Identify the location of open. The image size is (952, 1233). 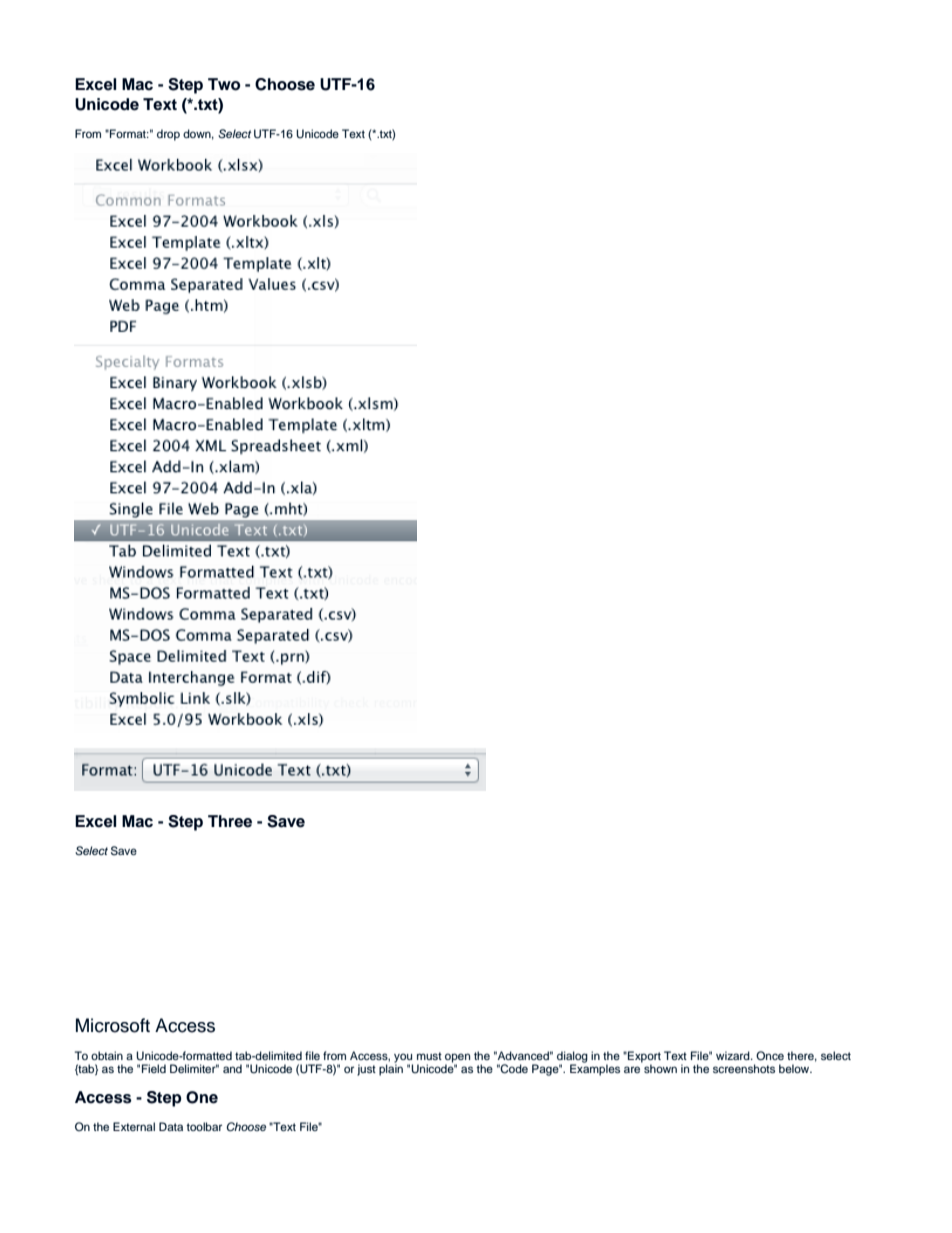
(457, 1059).
